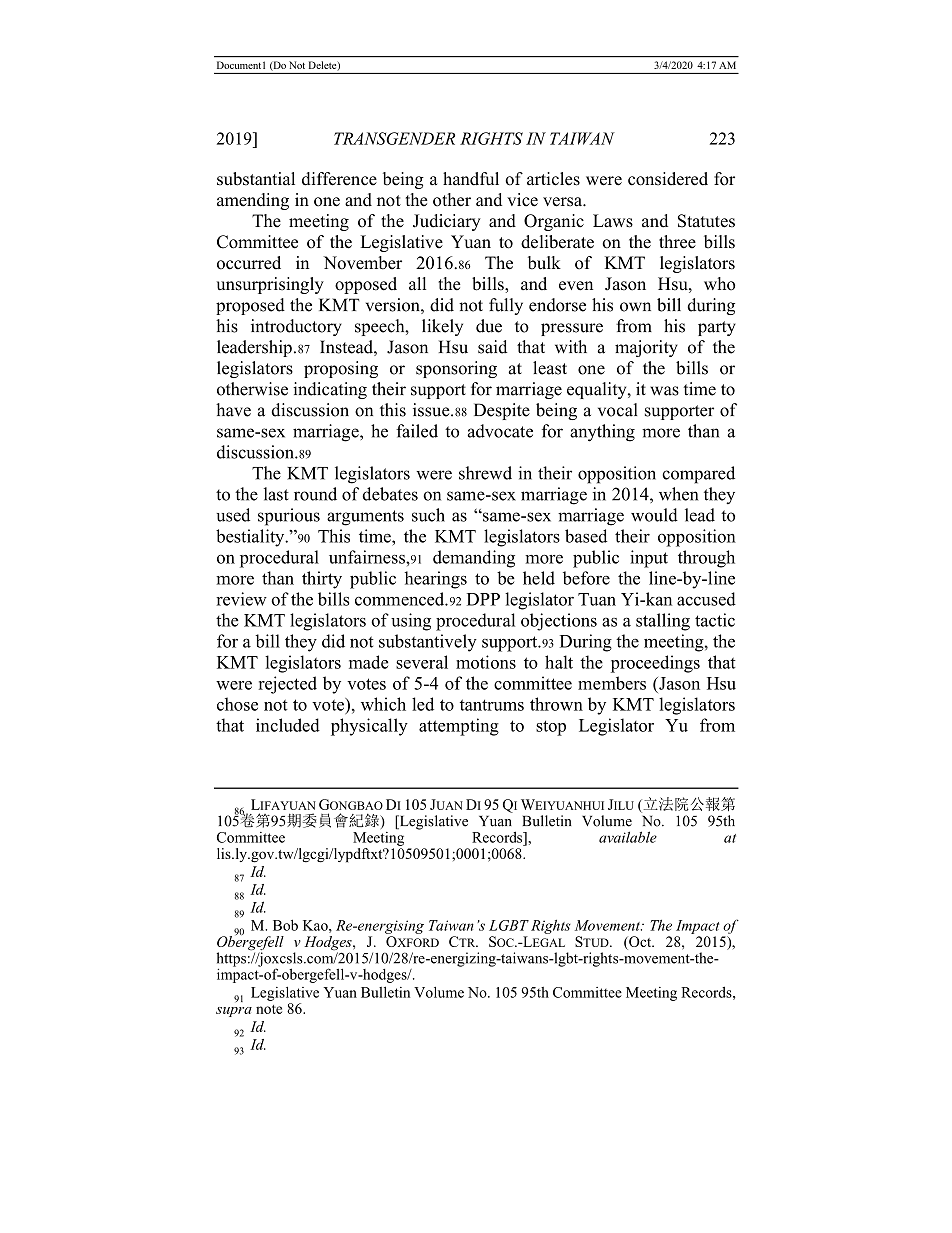  Describe the element at coordinates (256, 179) in the document. I see `substantial` at that location.
